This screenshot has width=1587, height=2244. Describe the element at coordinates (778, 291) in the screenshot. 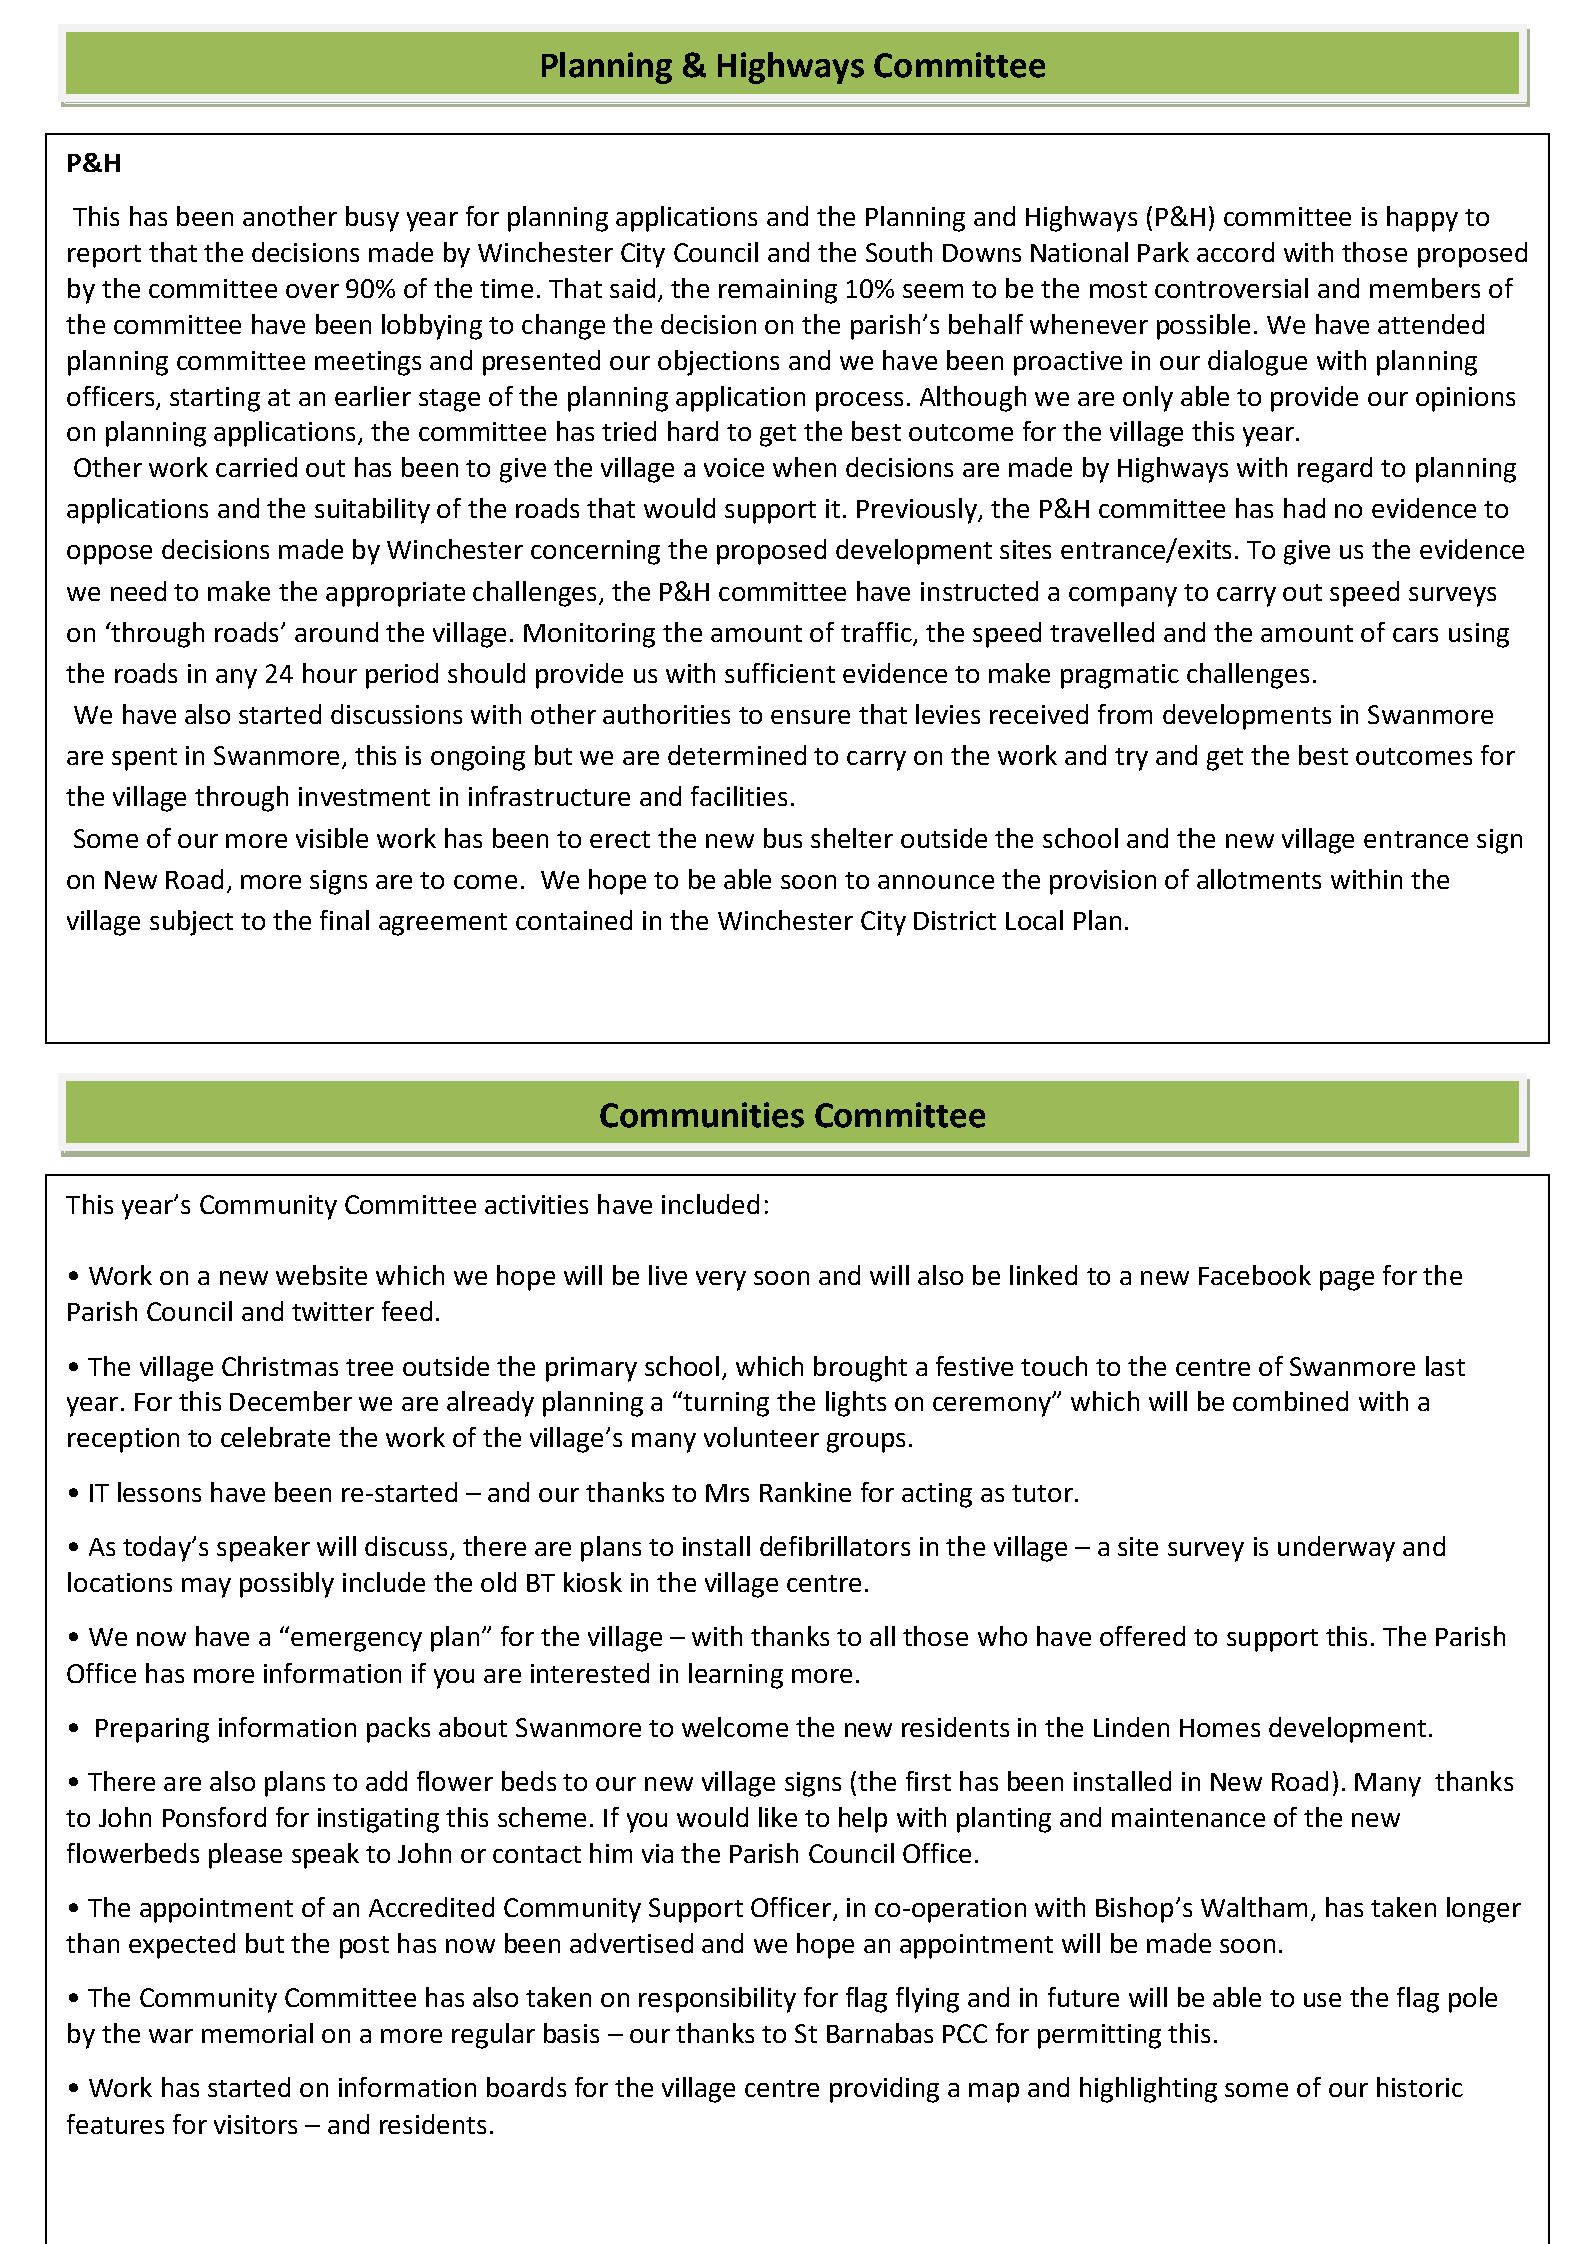

I see `remaining` at that location.
